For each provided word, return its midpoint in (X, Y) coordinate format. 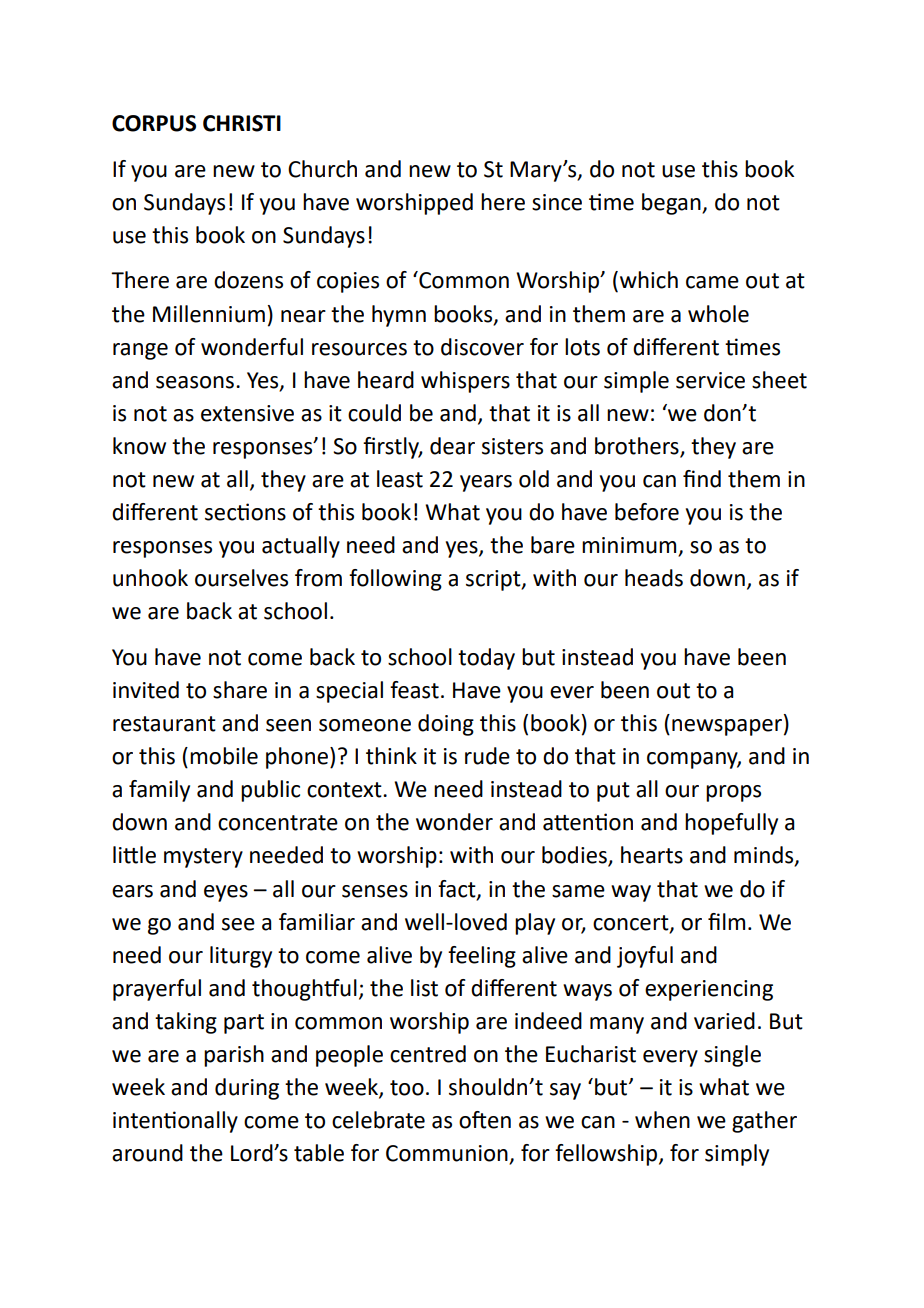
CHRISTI (242, 123)
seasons (195, 382)
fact (458, 889)
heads (654, 578)
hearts (652, 855)
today (486, 659)
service (710, 380)
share (240, 690)
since (557, 202)
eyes (226, 893)
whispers (465, 382)
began (672, 204)
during (247, 1089)
